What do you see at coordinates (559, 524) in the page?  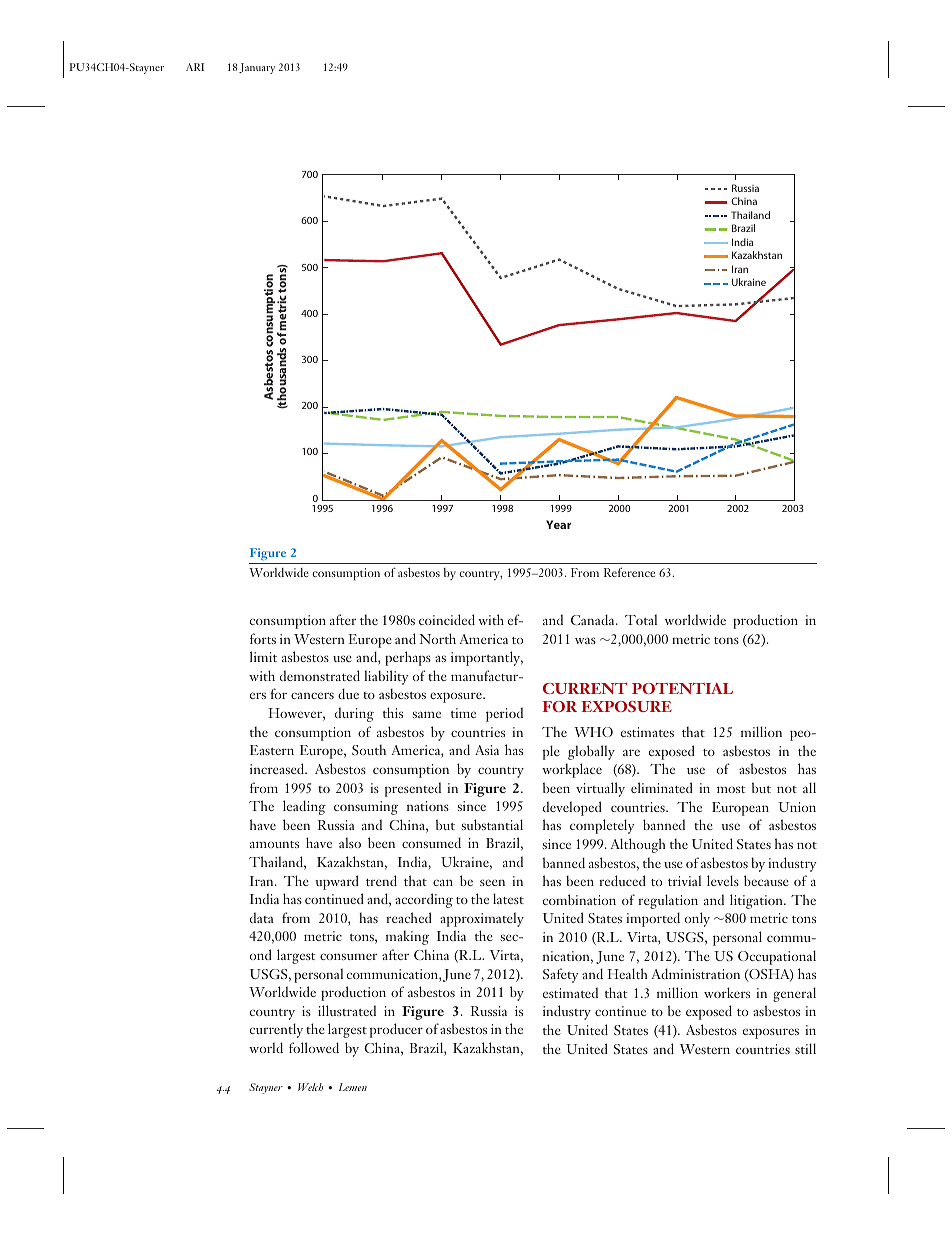 I see `Year` at bounding box center [559, 524].
